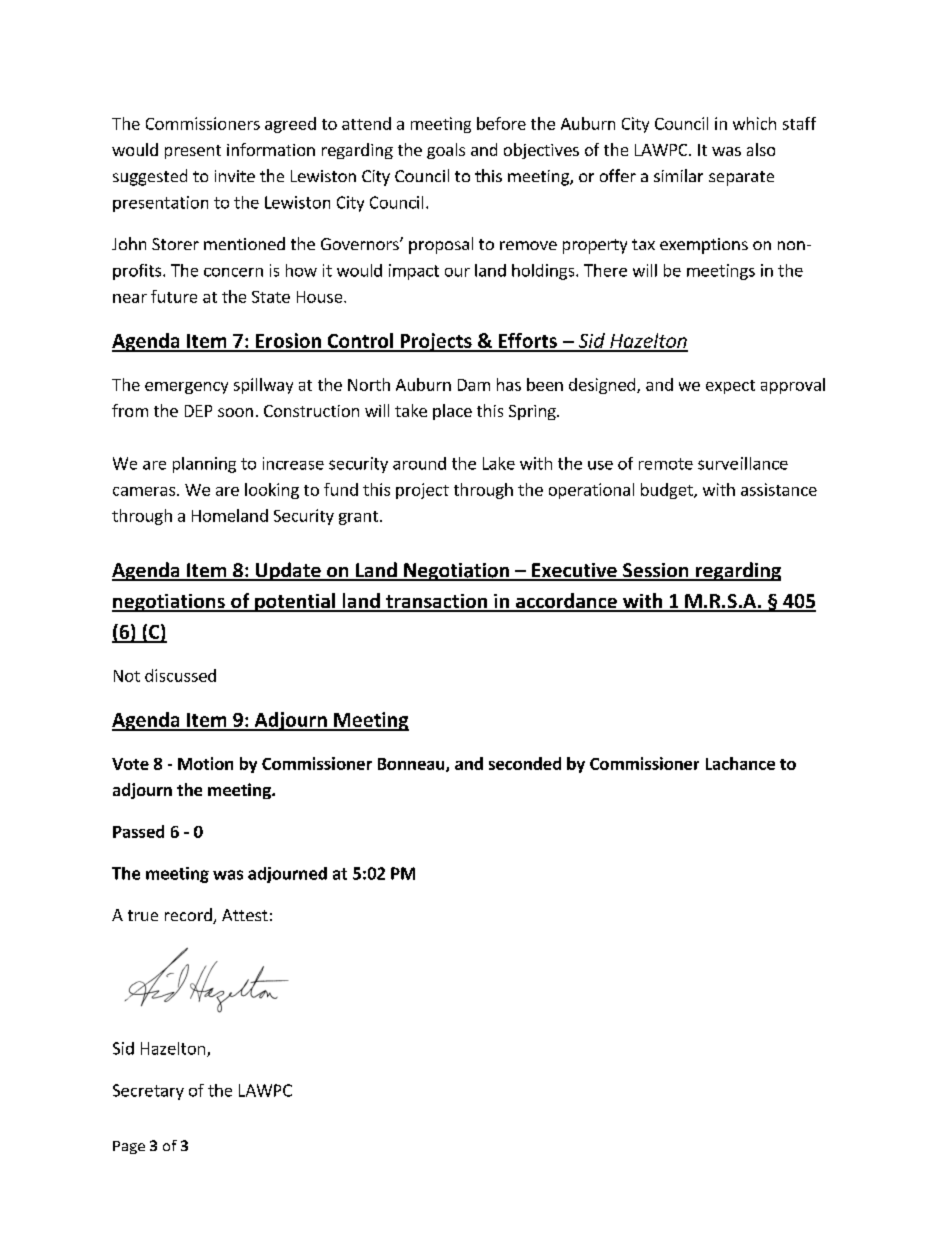  I want to click on emergency, so click(186, 388).
